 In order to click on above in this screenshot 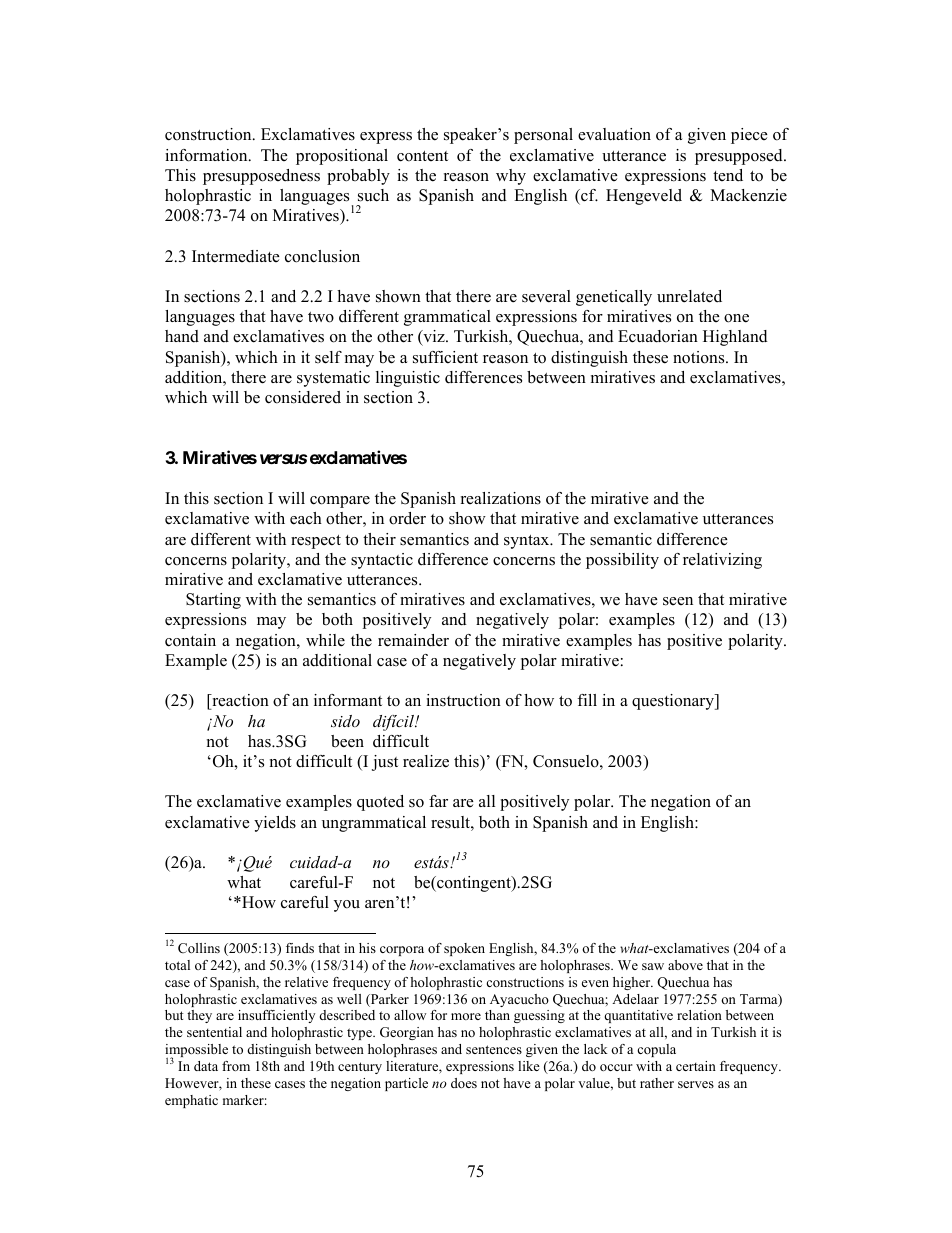, I will do `click(685, 965)`.
